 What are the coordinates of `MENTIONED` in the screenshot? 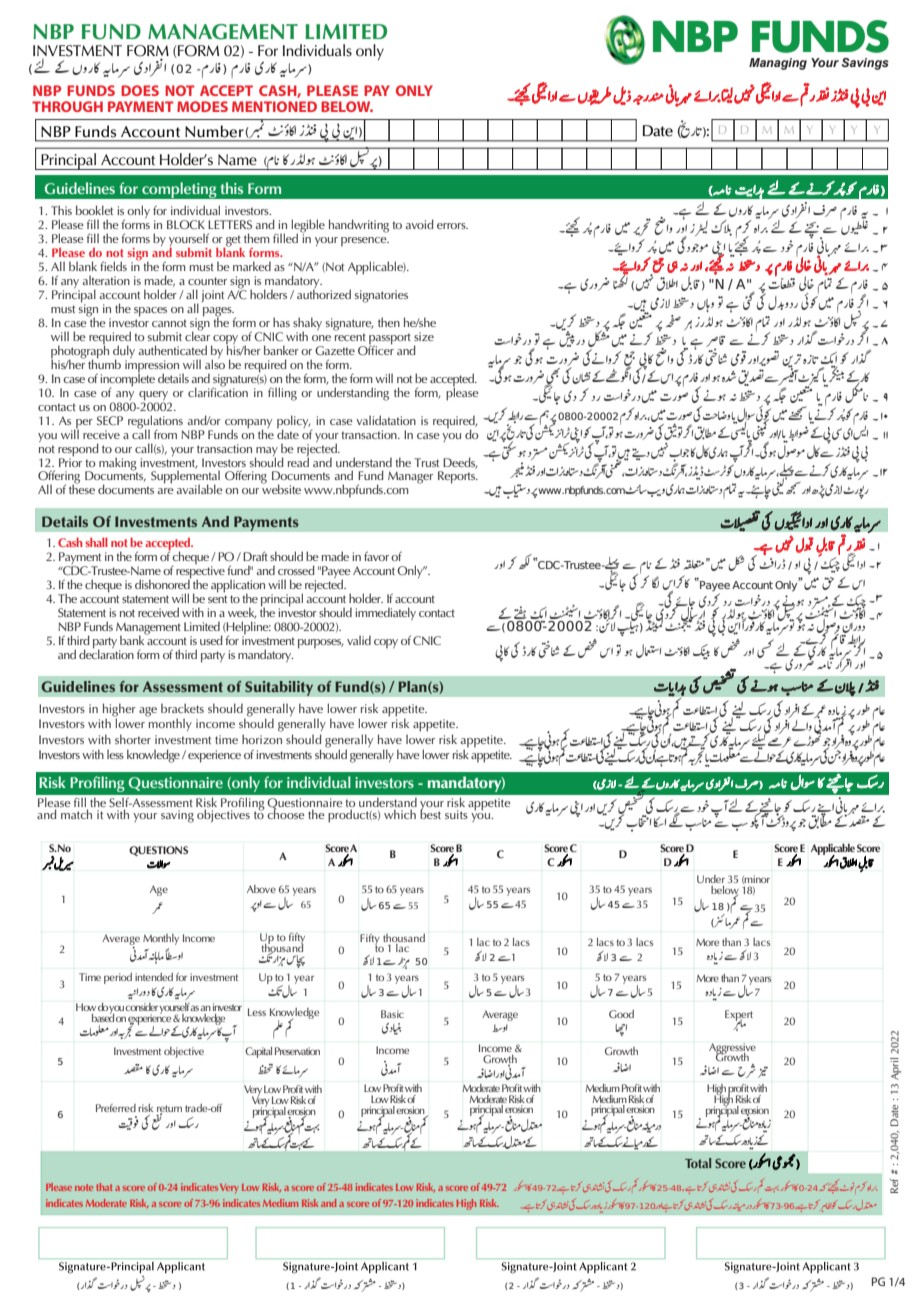 It's located at (274, 106).
